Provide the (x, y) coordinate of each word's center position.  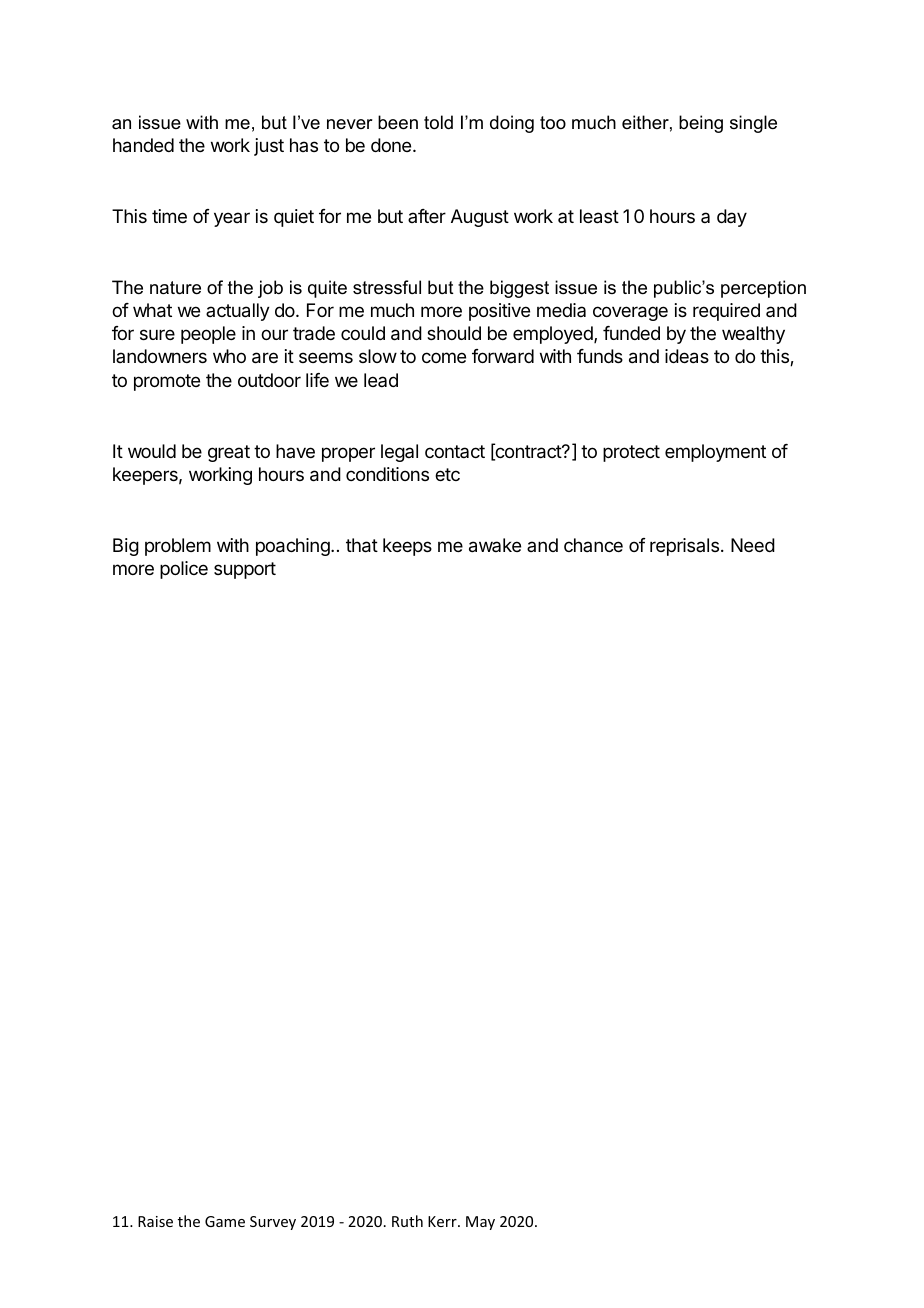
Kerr (443, 1221)
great (229, 453)
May (480, 1223)
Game (225, 1221)
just (269, 147)
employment (715, 453)
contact (455, 451)
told (438, 122)
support (245, 570)
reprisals (684, 547)
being (701, 124)
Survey (273, 1223)
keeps (407, 547)
